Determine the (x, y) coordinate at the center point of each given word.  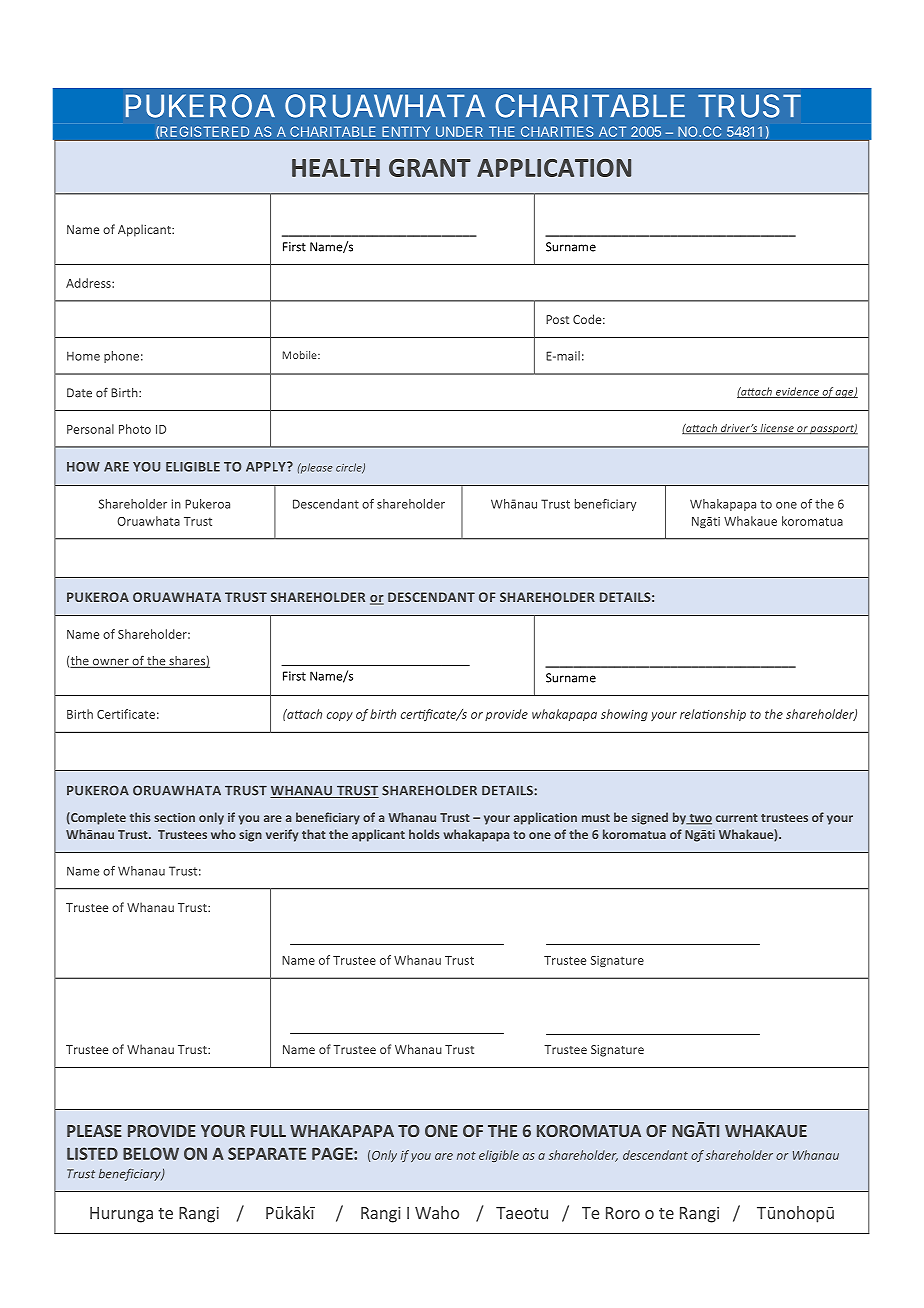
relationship (713, 715)
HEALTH (336, 168)
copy (340, 716)
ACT (612, 131)
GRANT (430, 168)
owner (111, 663)
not (466, 1155)
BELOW (151, 1153)
